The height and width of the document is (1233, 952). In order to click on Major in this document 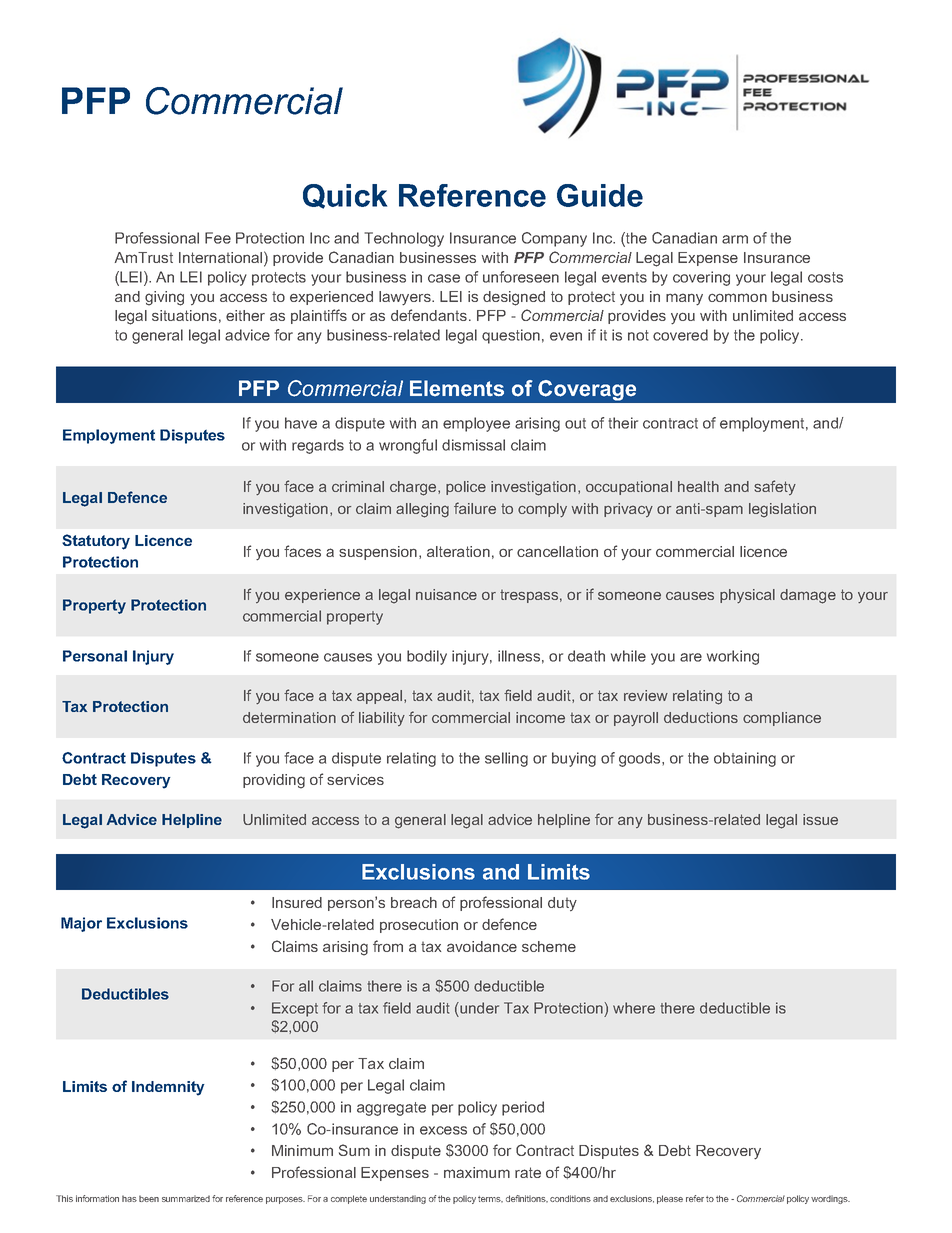, I will do `click(81, 924)`.
